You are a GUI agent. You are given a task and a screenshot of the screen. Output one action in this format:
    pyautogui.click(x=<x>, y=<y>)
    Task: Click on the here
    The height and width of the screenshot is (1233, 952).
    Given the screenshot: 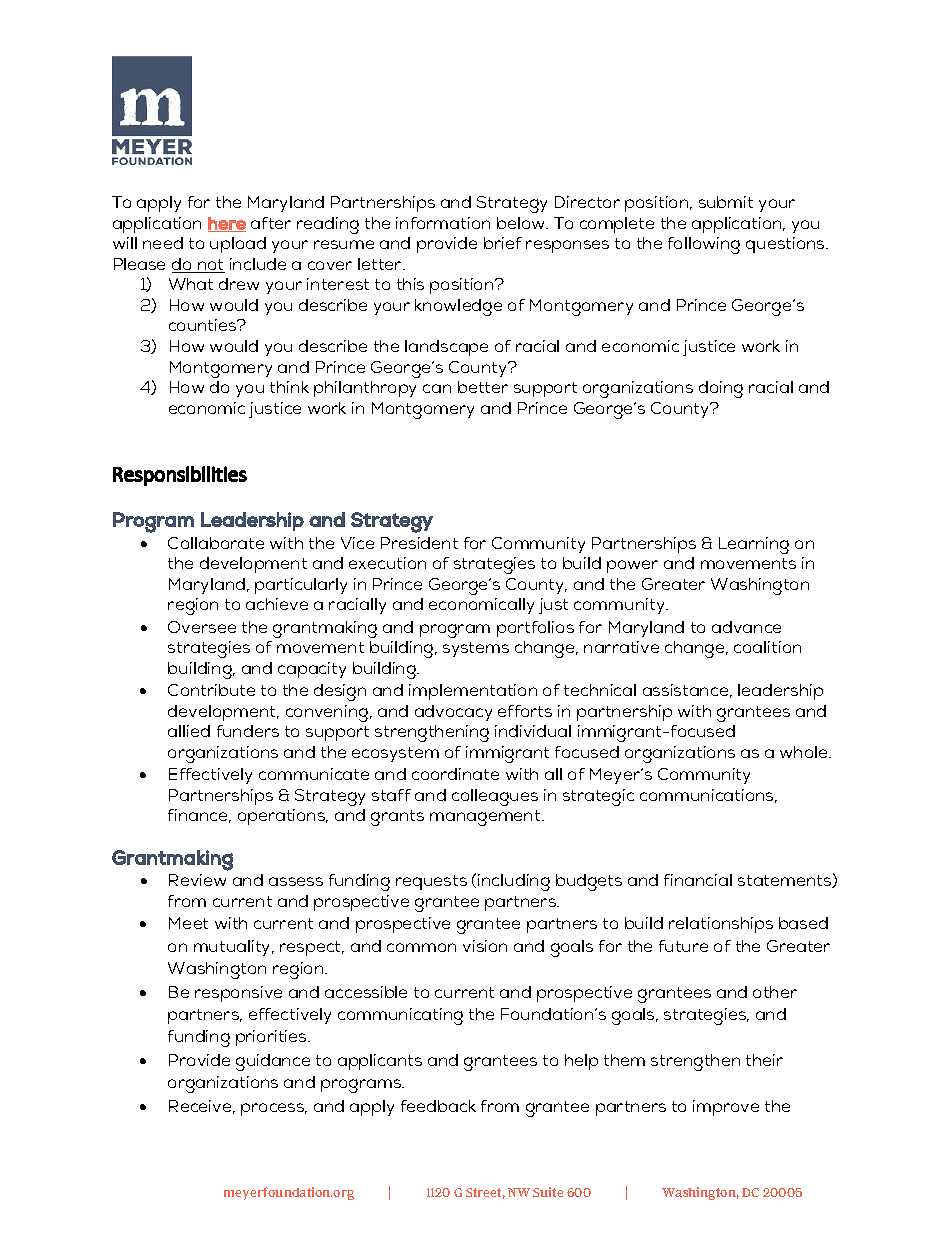 What is the action you would take?
    pyautogui.click(x=227, y=224)
